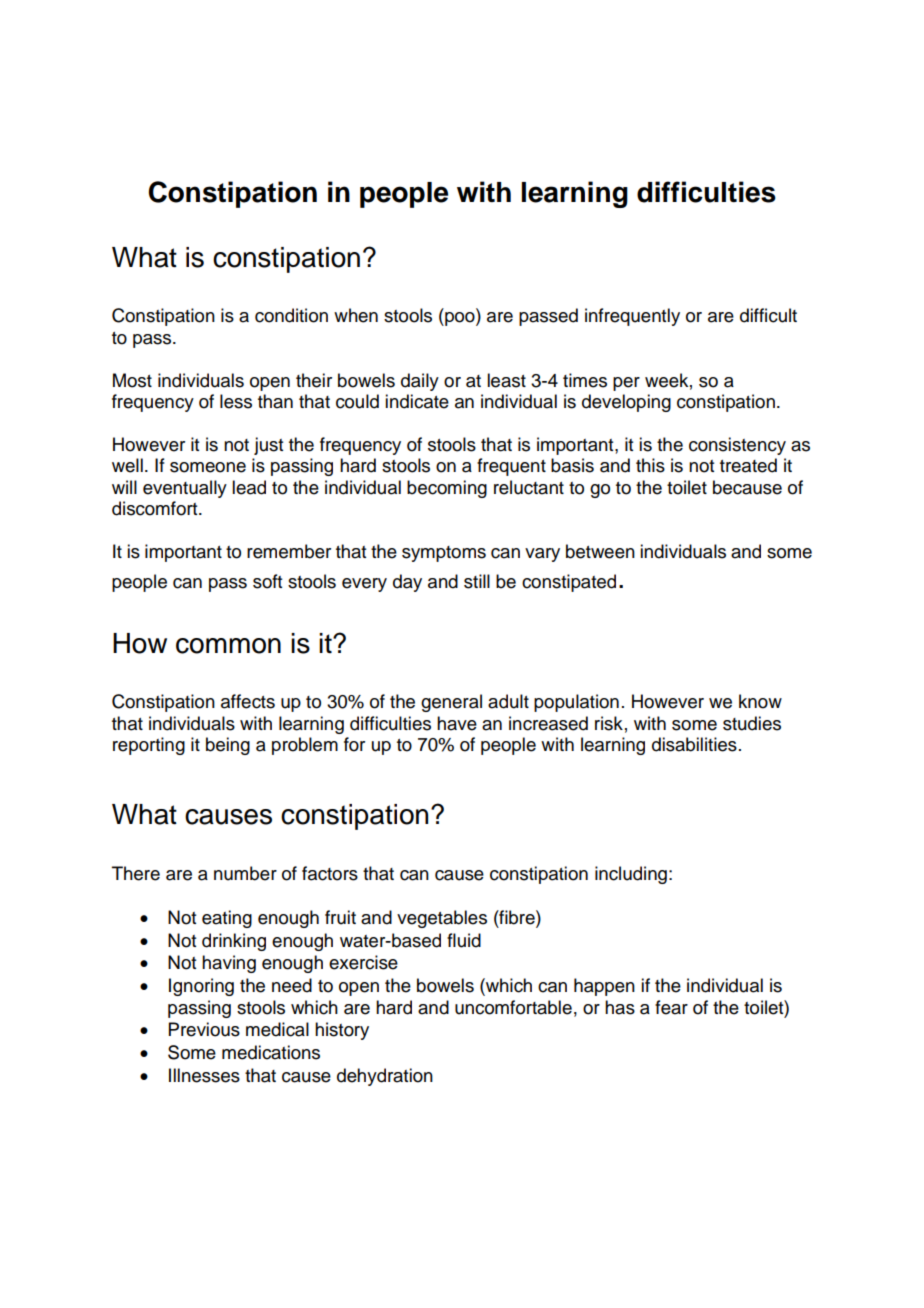 This document has width=924, height=1308. Describe the element at coordinates (245, 873) in the document. I see `number` at that location.
